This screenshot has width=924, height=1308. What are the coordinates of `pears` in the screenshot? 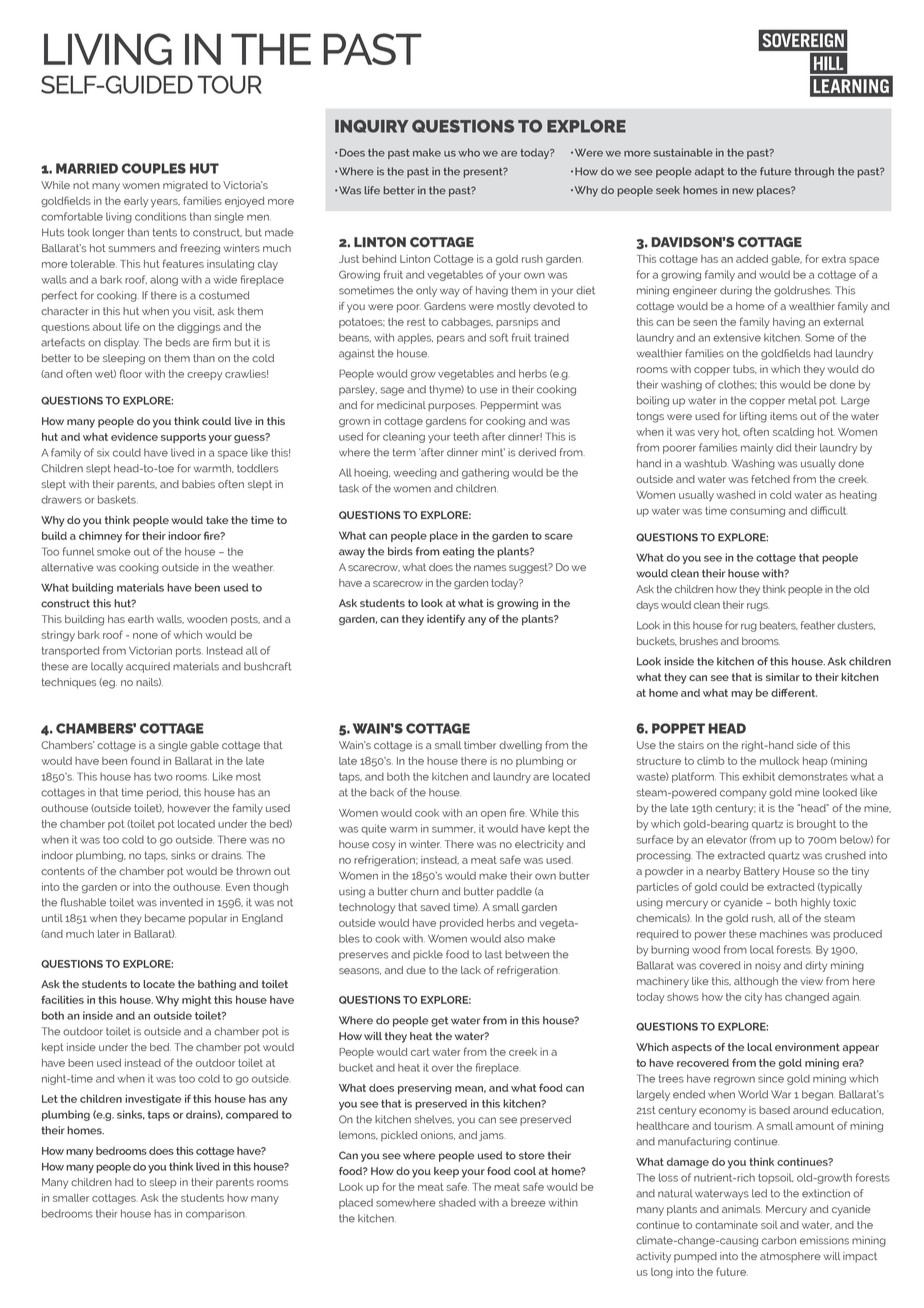 It's located at (451, 339).
